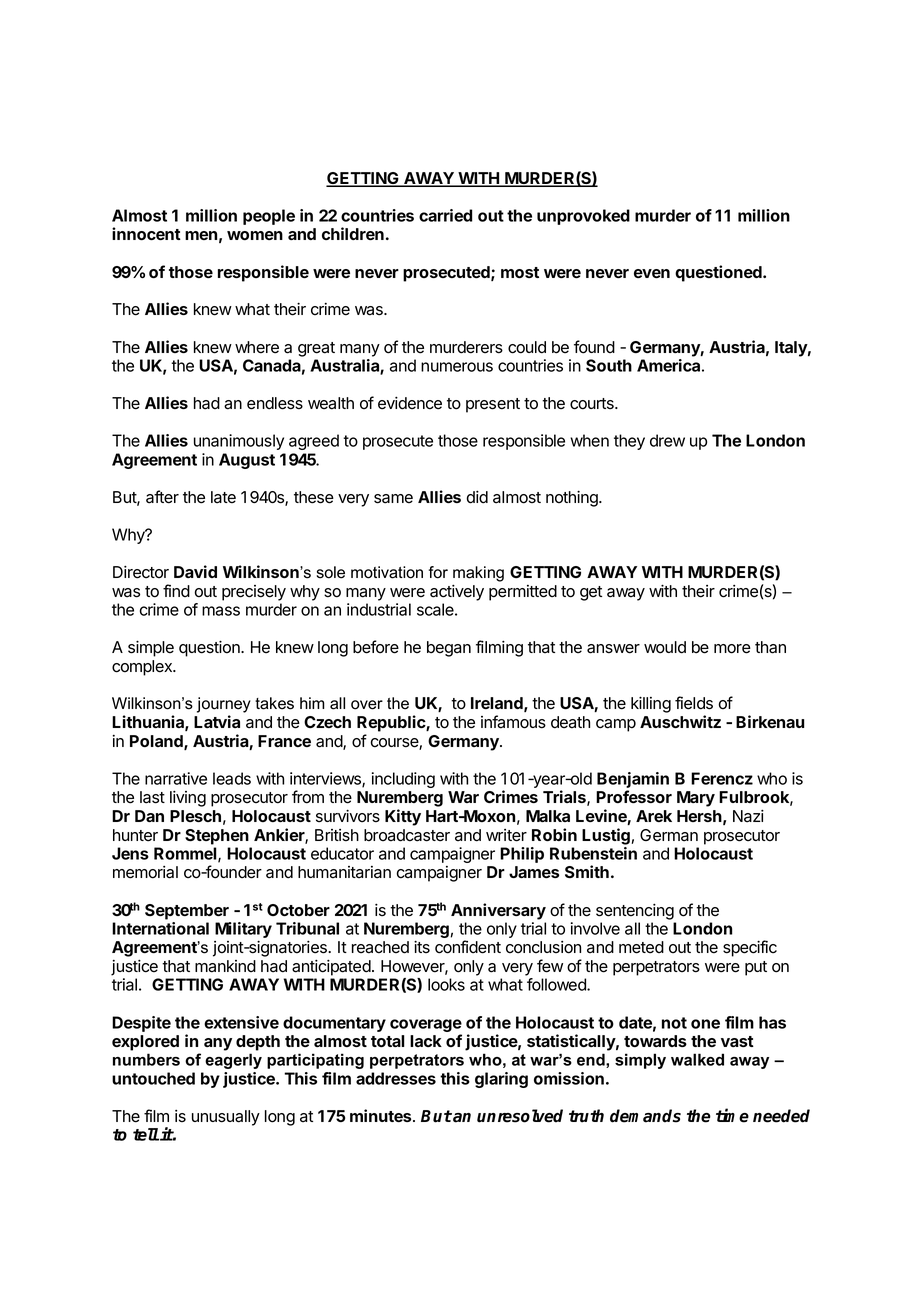 The image size is (924, 1308). I want to click on unusually, so click(226, 1118).
